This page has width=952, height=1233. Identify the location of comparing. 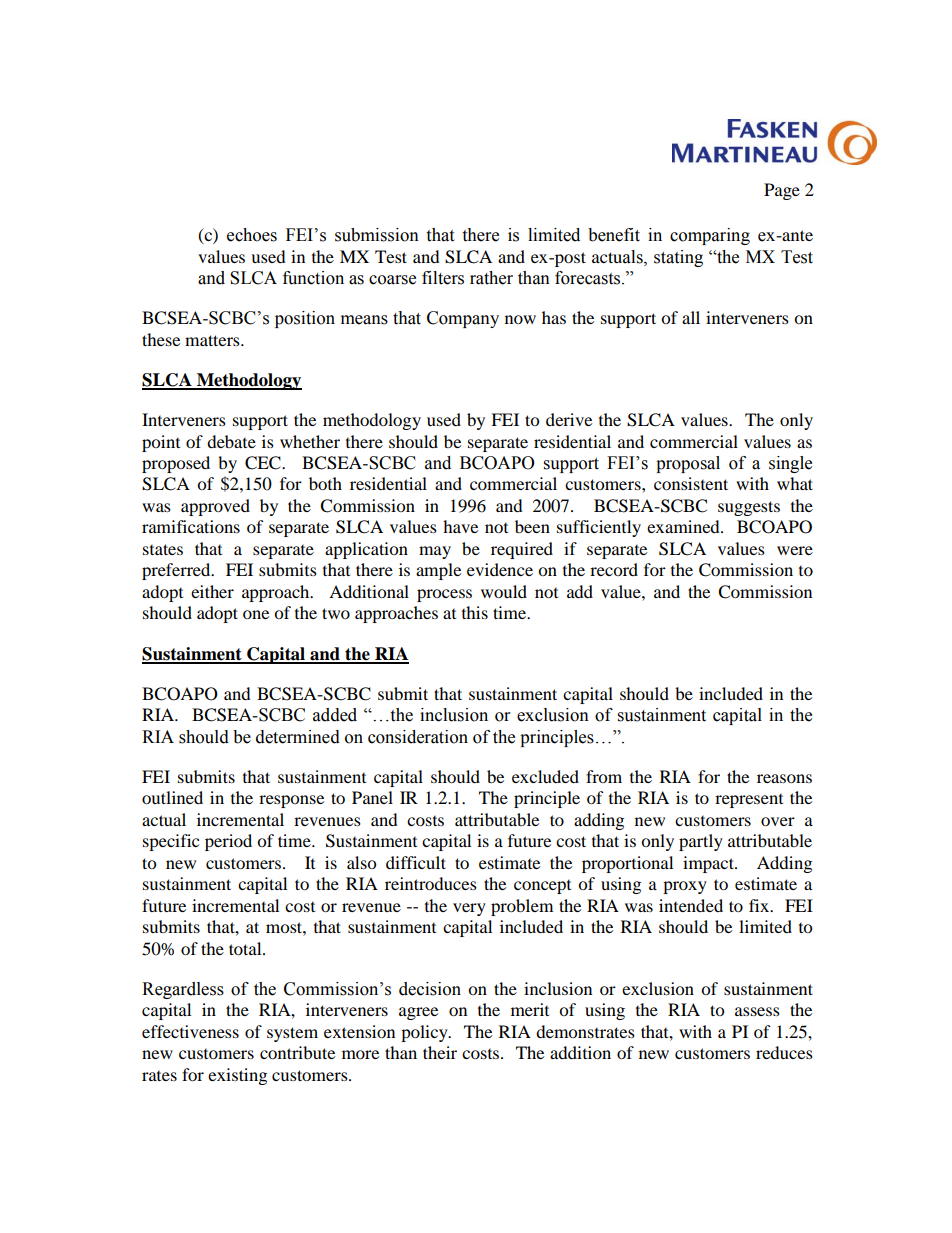
(710, 236).
